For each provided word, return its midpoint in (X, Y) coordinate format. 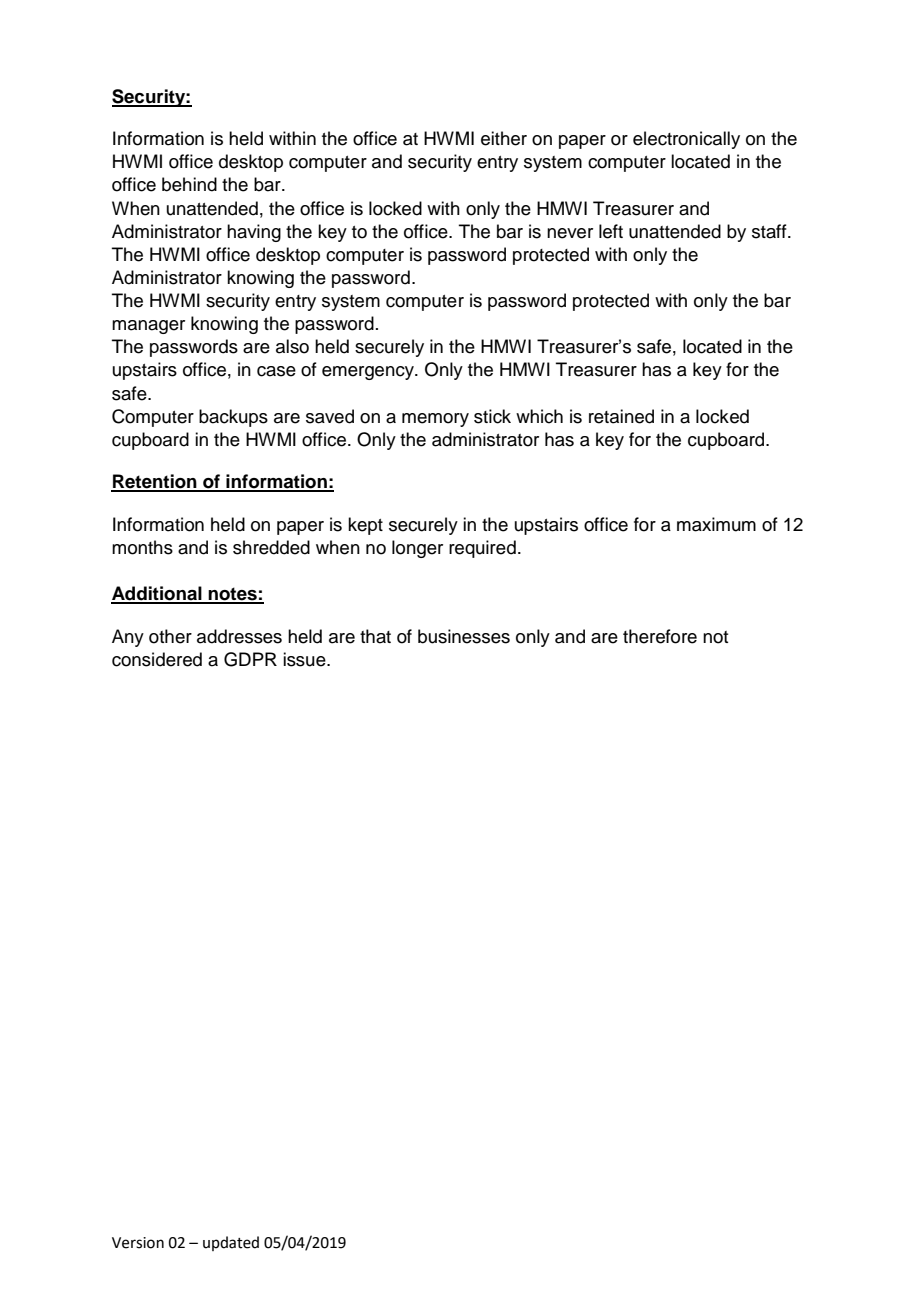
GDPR (250, 659)
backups (233, 418)
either (504, 138)
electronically (686, 140)
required (482, 549)
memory (435, 420)
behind (189, 184)
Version (138, 1243)
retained (621, 416)
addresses (239, 636)
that (375, 636)
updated (231, 1243)
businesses (464, 636)
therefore (660, 636)
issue (305, 659)
